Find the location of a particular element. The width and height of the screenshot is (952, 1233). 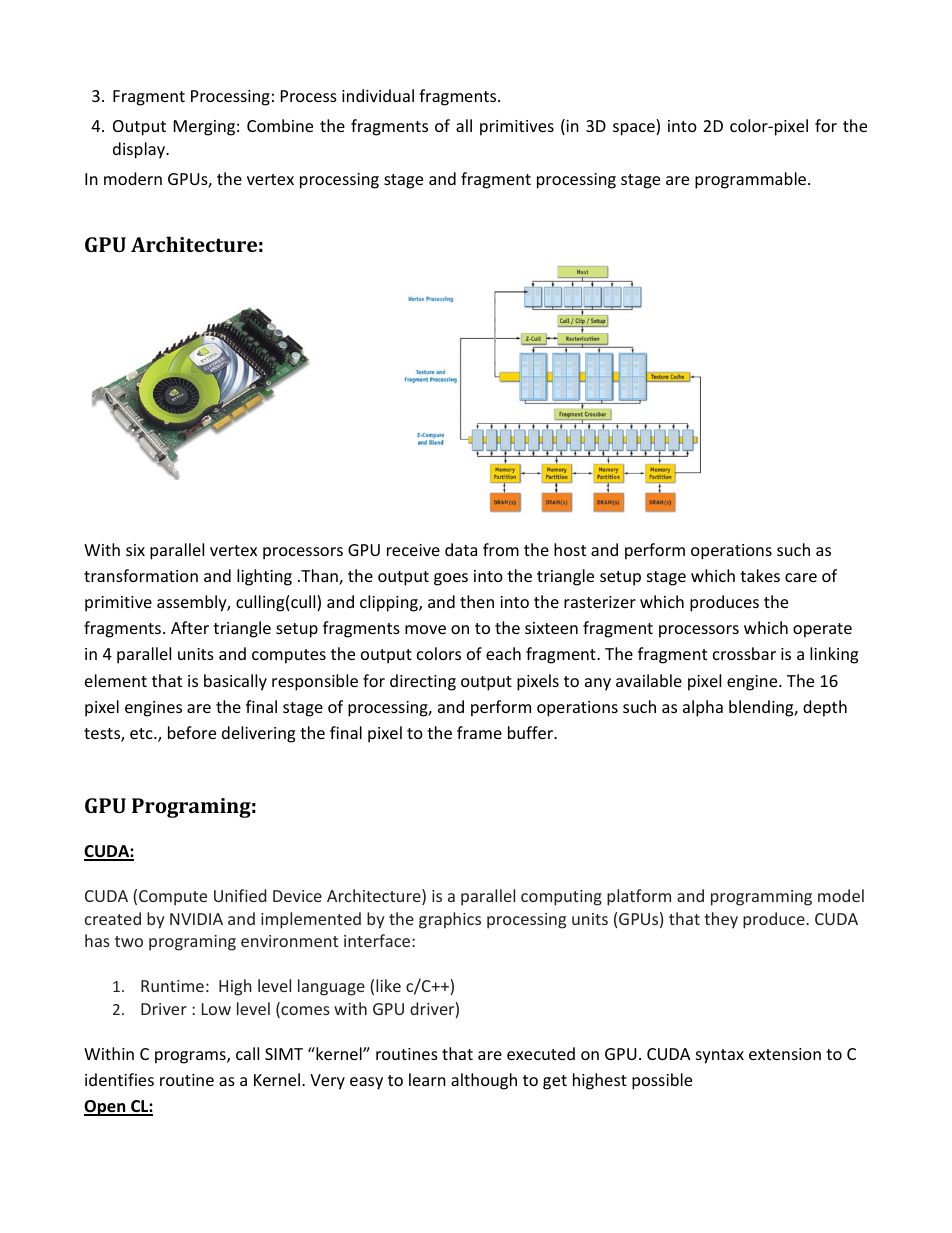

directing is located at coordinates (423, 682).
